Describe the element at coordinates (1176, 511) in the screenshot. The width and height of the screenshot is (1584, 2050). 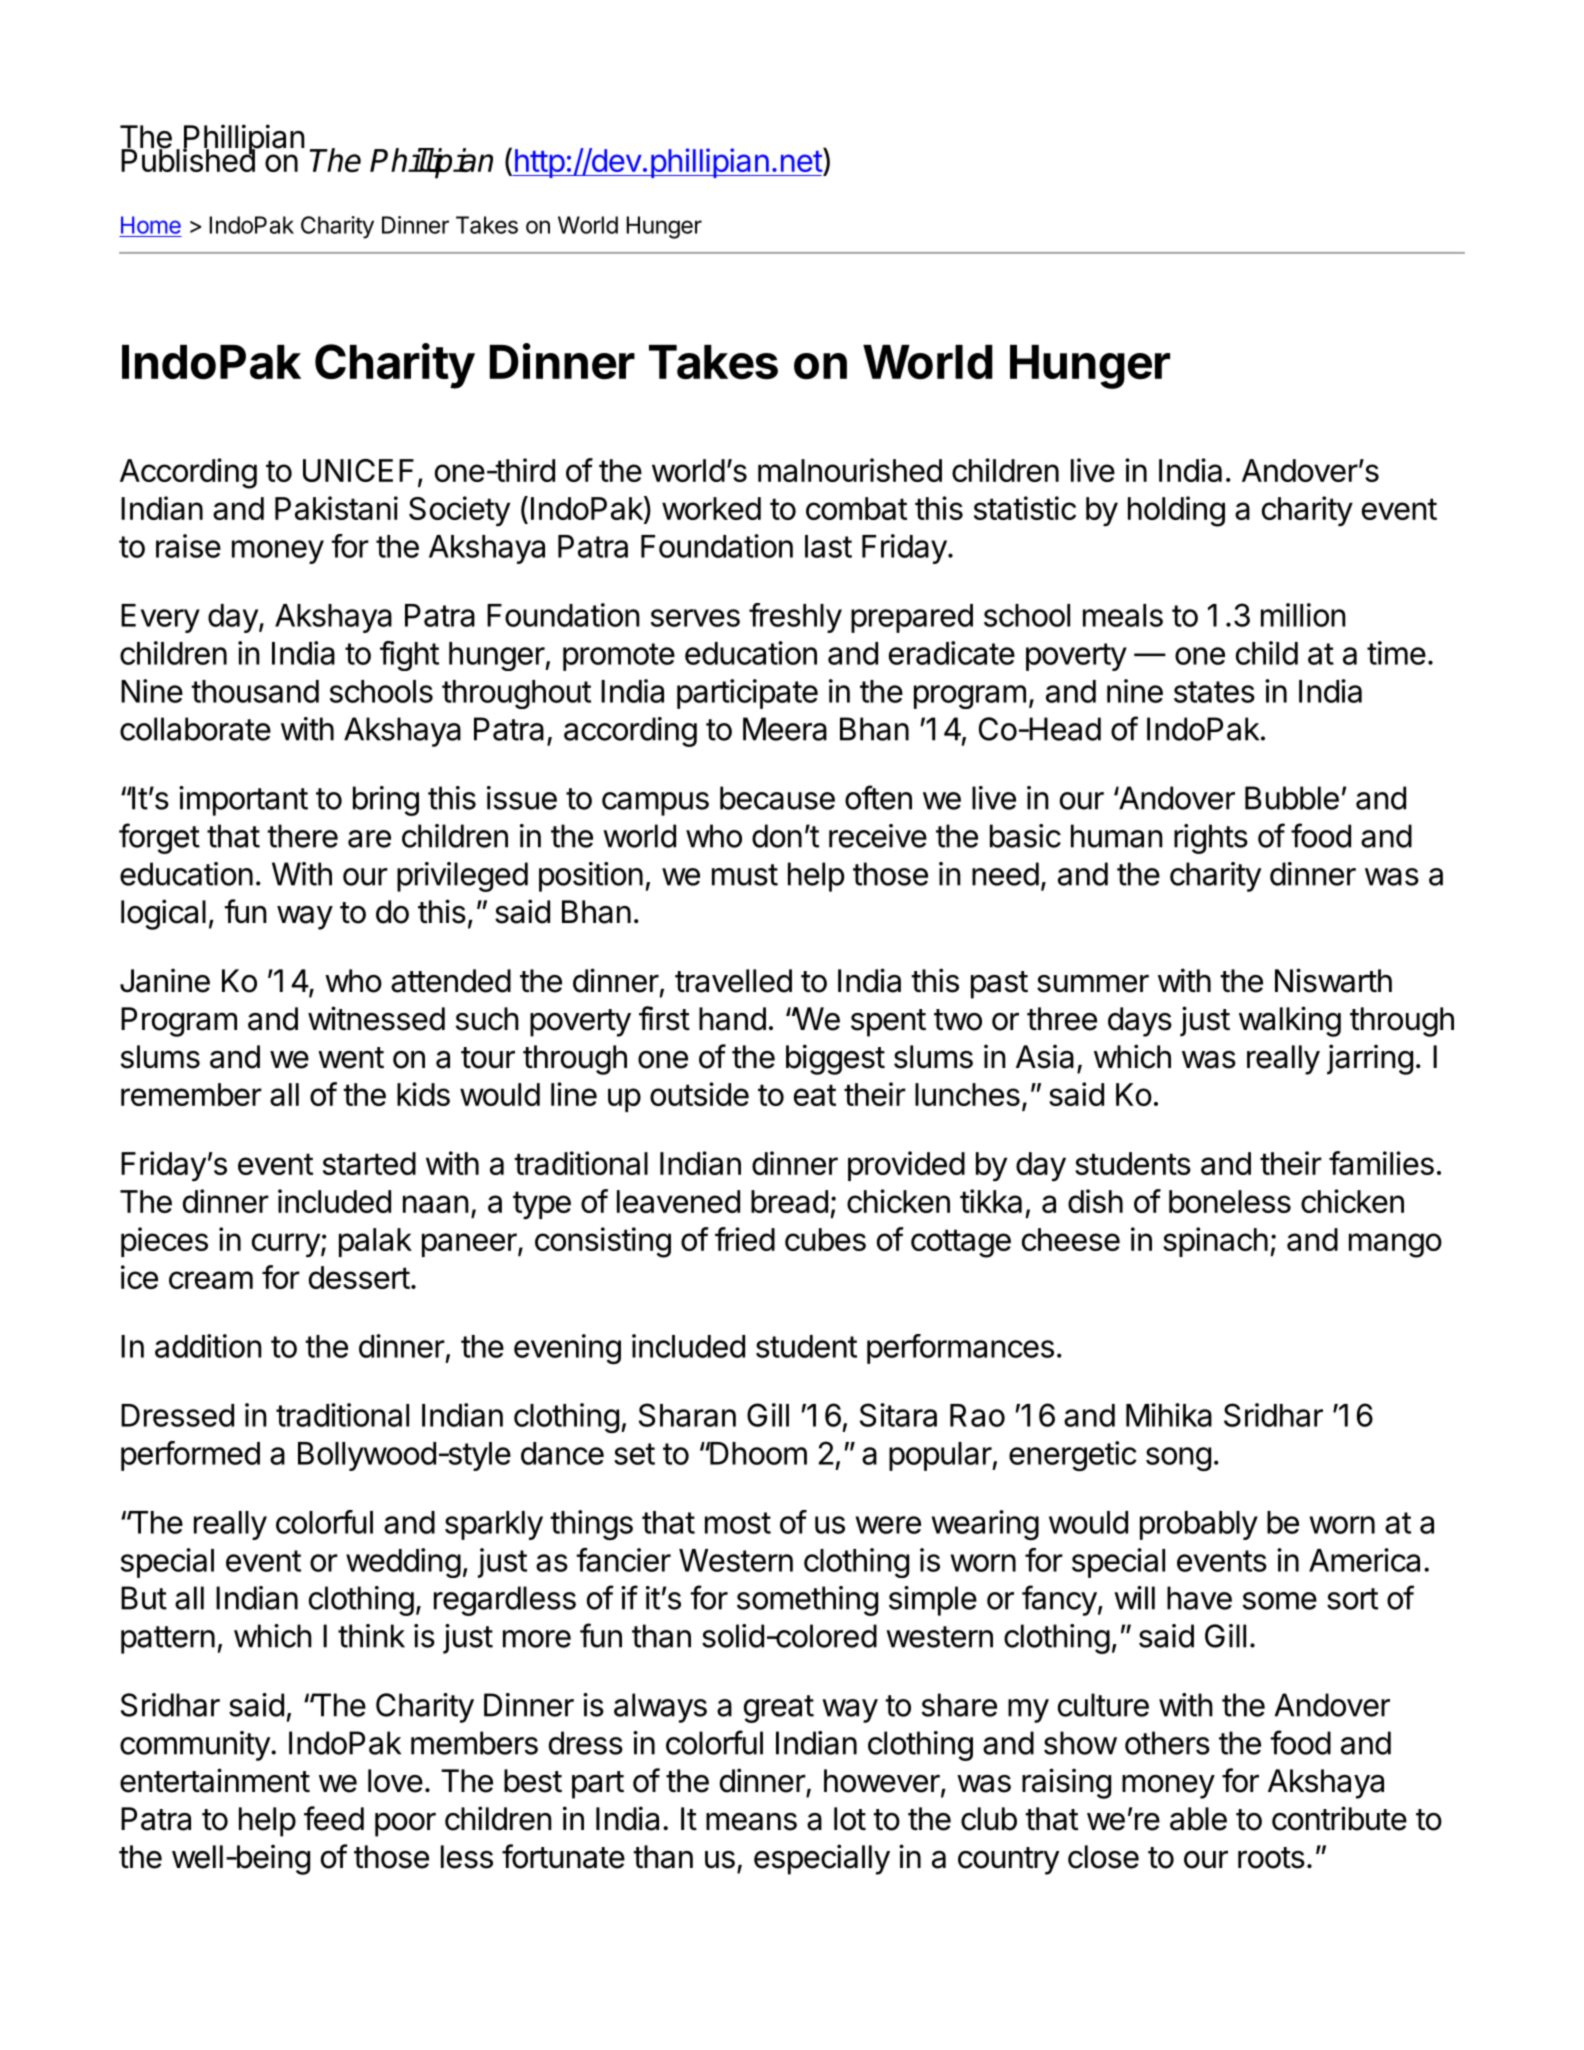
I see `holding` at that location.
